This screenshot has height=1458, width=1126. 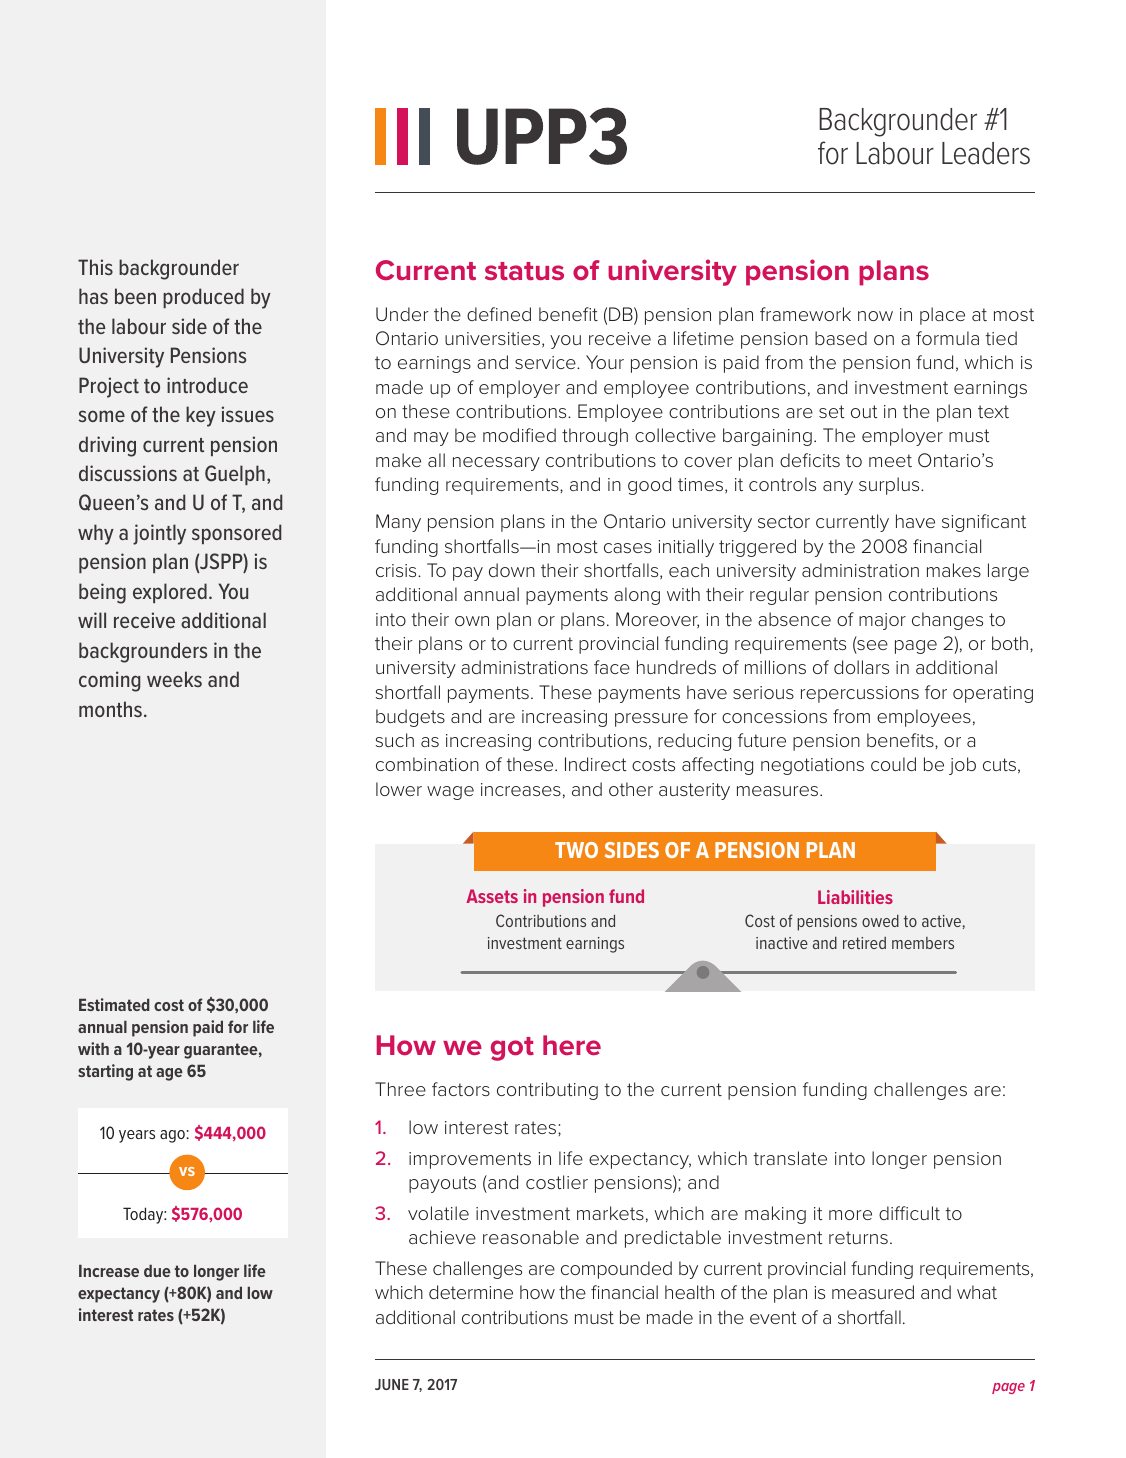 What do you see at coordinates (471, 1292) in the screenshot?
I see `determine` at bounding box center [471, 1292].
